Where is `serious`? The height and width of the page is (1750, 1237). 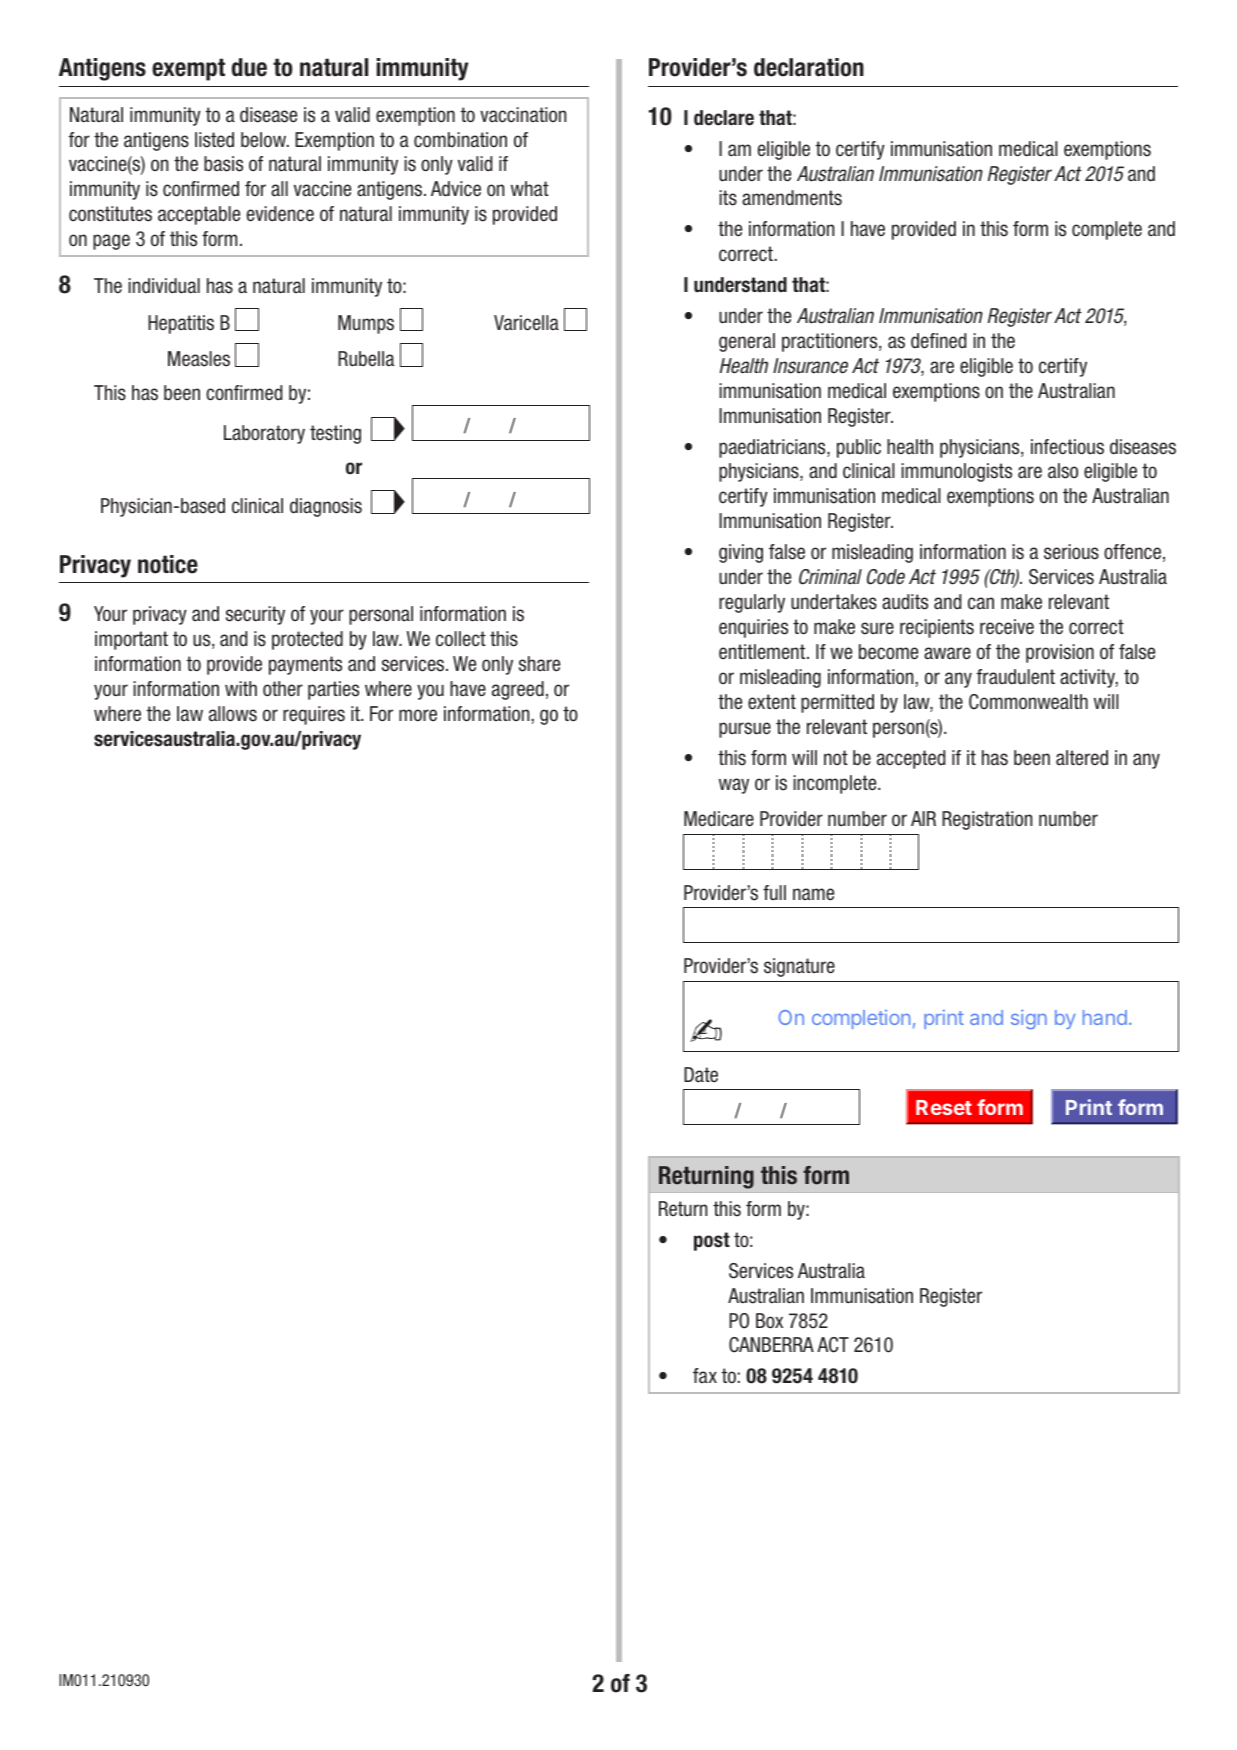 serious is located at coordinates (1071, 552).
